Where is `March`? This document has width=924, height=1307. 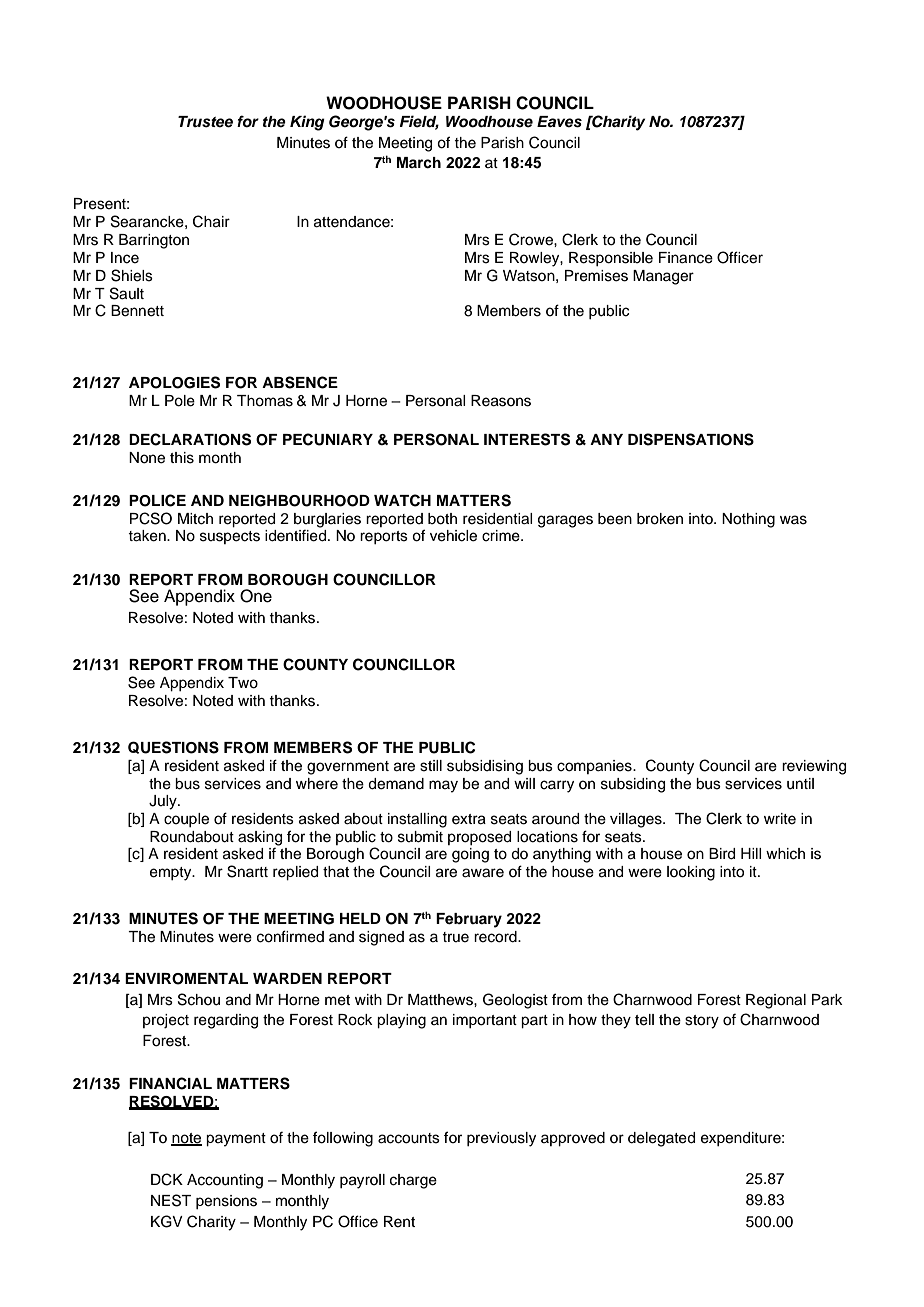 March is located at coordinates (419, 163).
